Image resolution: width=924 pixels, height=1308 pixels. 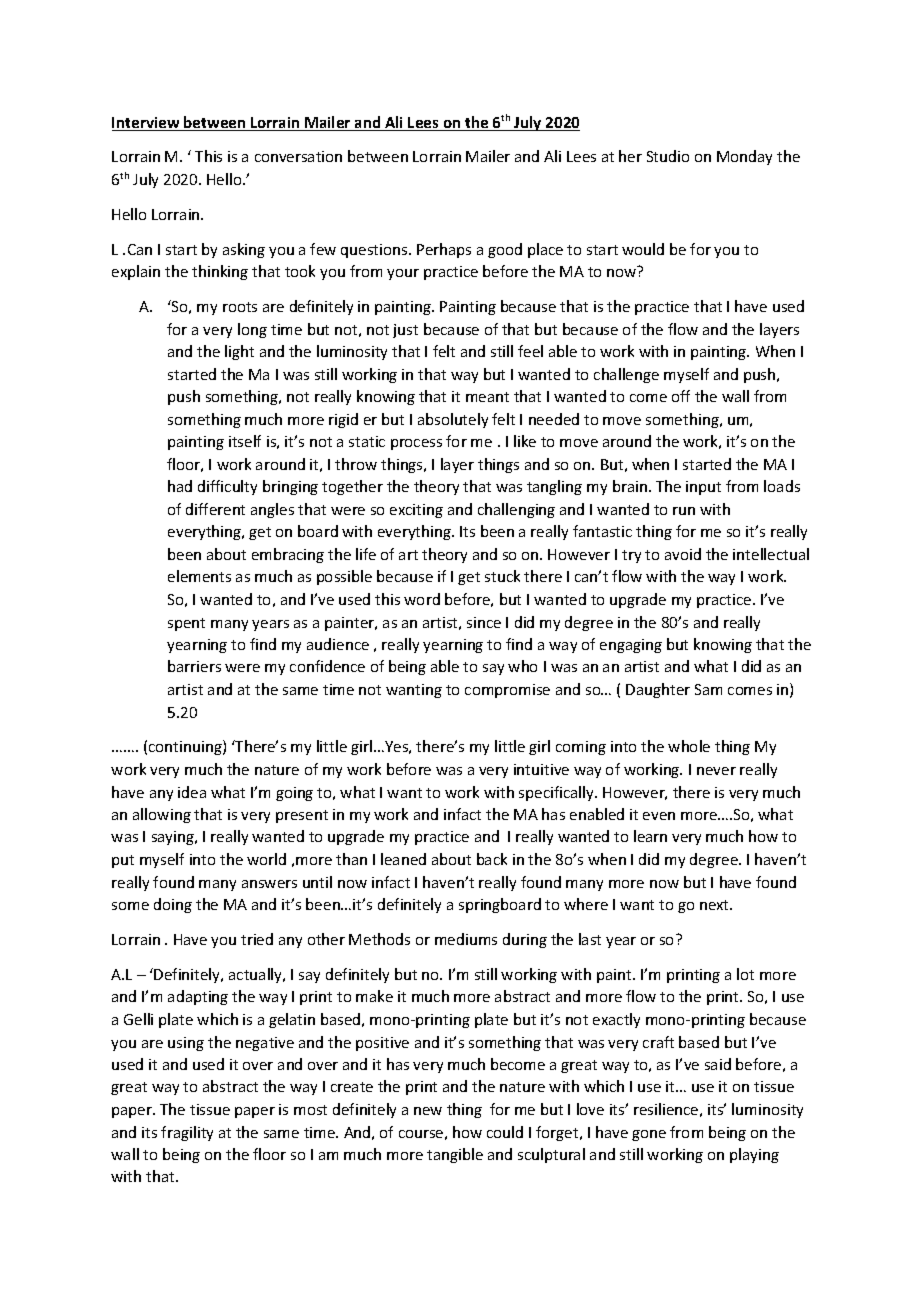 I want to click on spent, so click(x=186, y=624).
